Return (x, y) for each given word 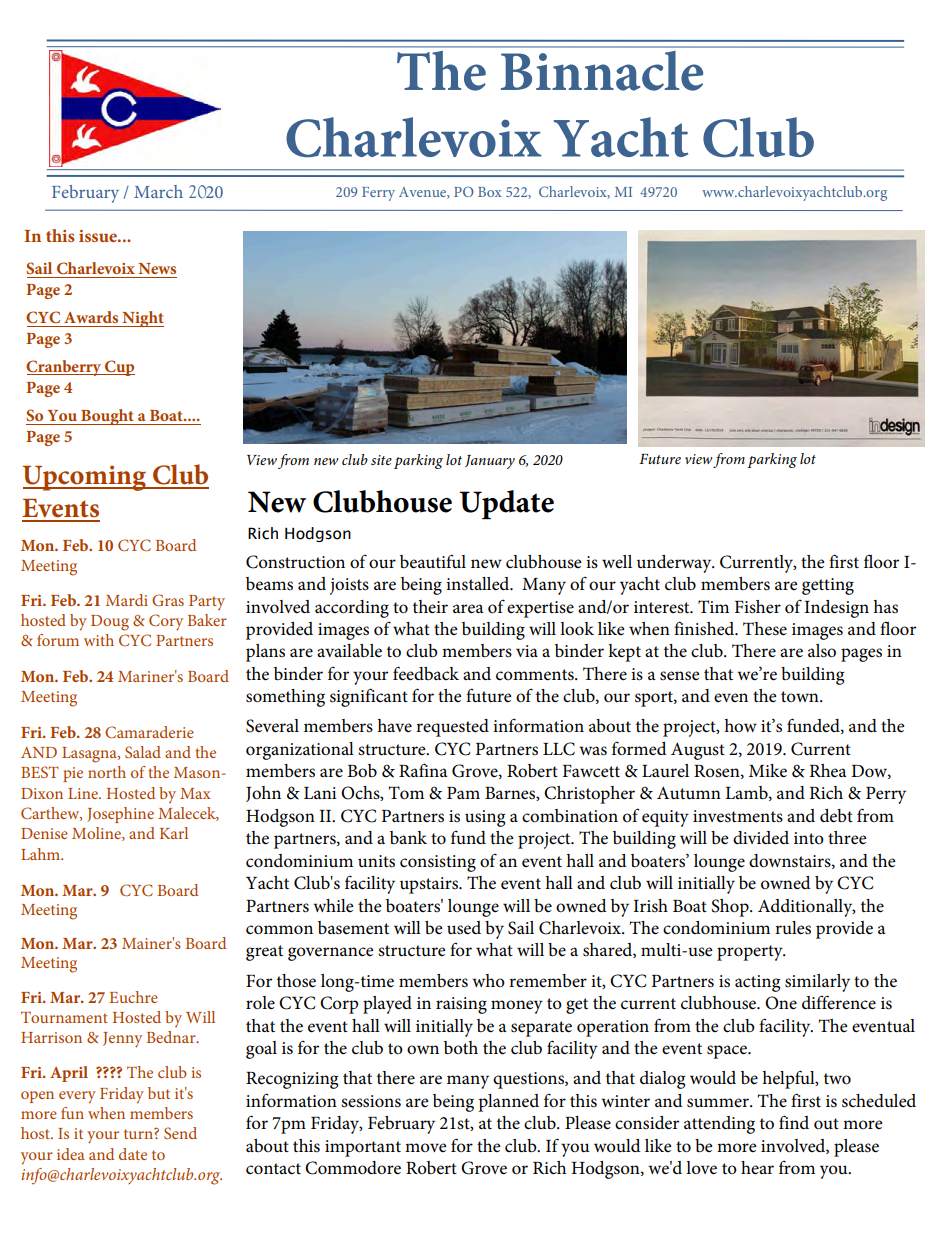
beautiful (433, 561)
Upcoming (85, 478)
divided (761, 838)
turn (139, 1133)
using (485, 818)
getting (828, 586)
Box (490, 192)
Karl (174, 833)
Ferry (378, 194)
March (158, 191)
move (426, 1147)
